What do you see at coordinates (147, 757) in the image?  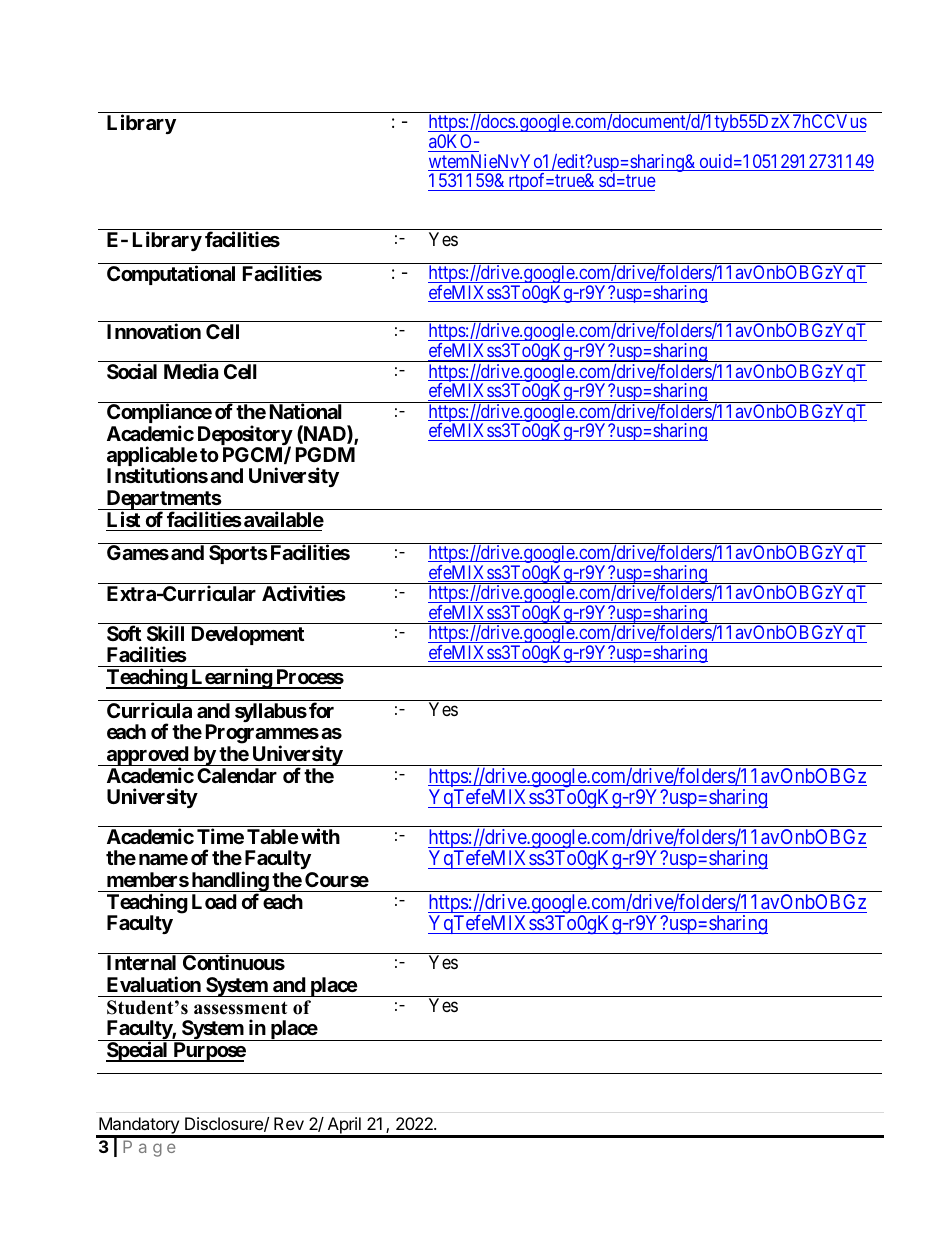 I see `approved` at bounding box center [147, 757].
